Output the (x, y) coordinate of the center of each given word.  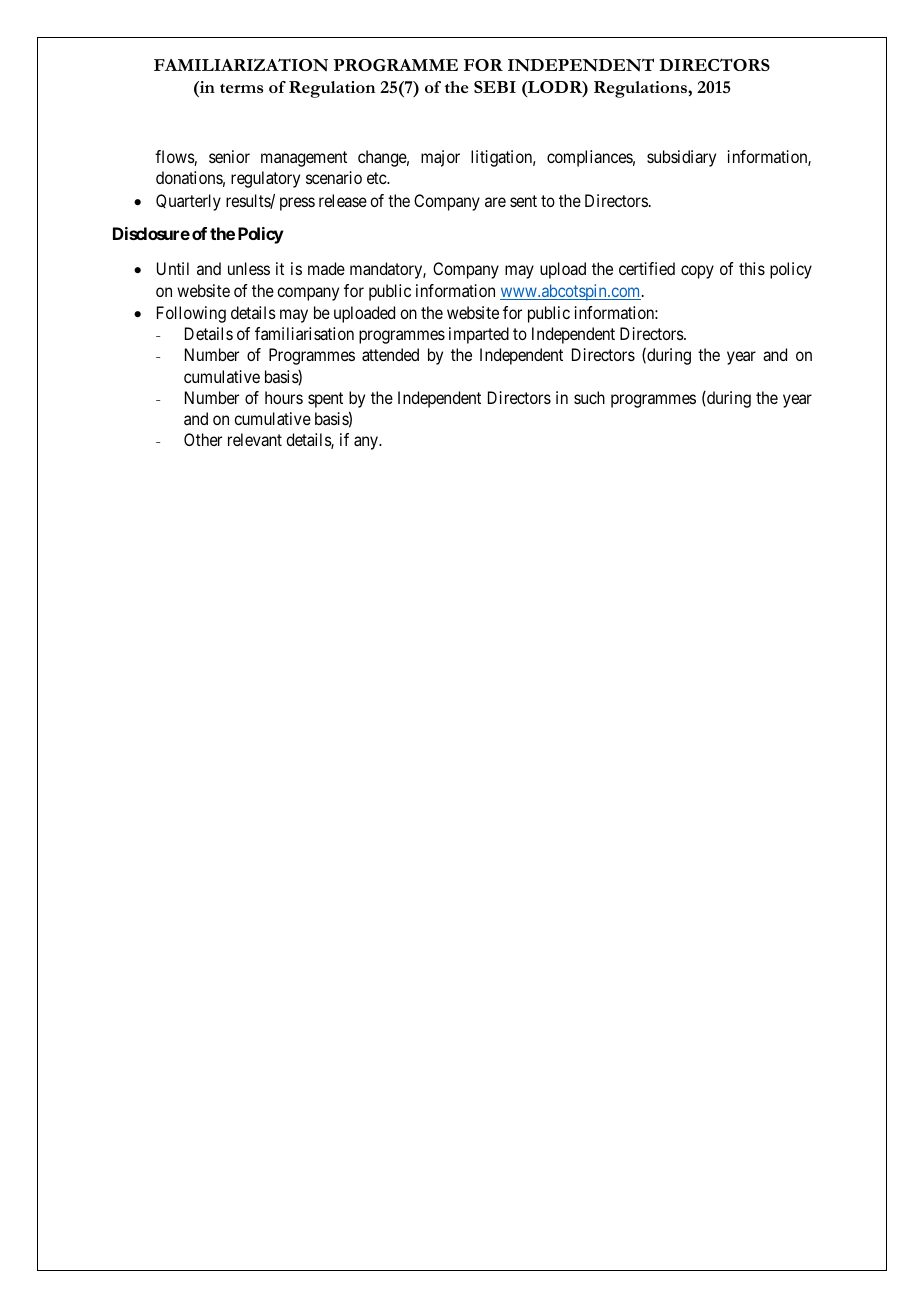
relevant (255, 439)
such (589, 397)
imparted (479, 335)
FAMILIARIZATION (241, 64)
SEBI (495, 87)
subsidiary (681, 158)
